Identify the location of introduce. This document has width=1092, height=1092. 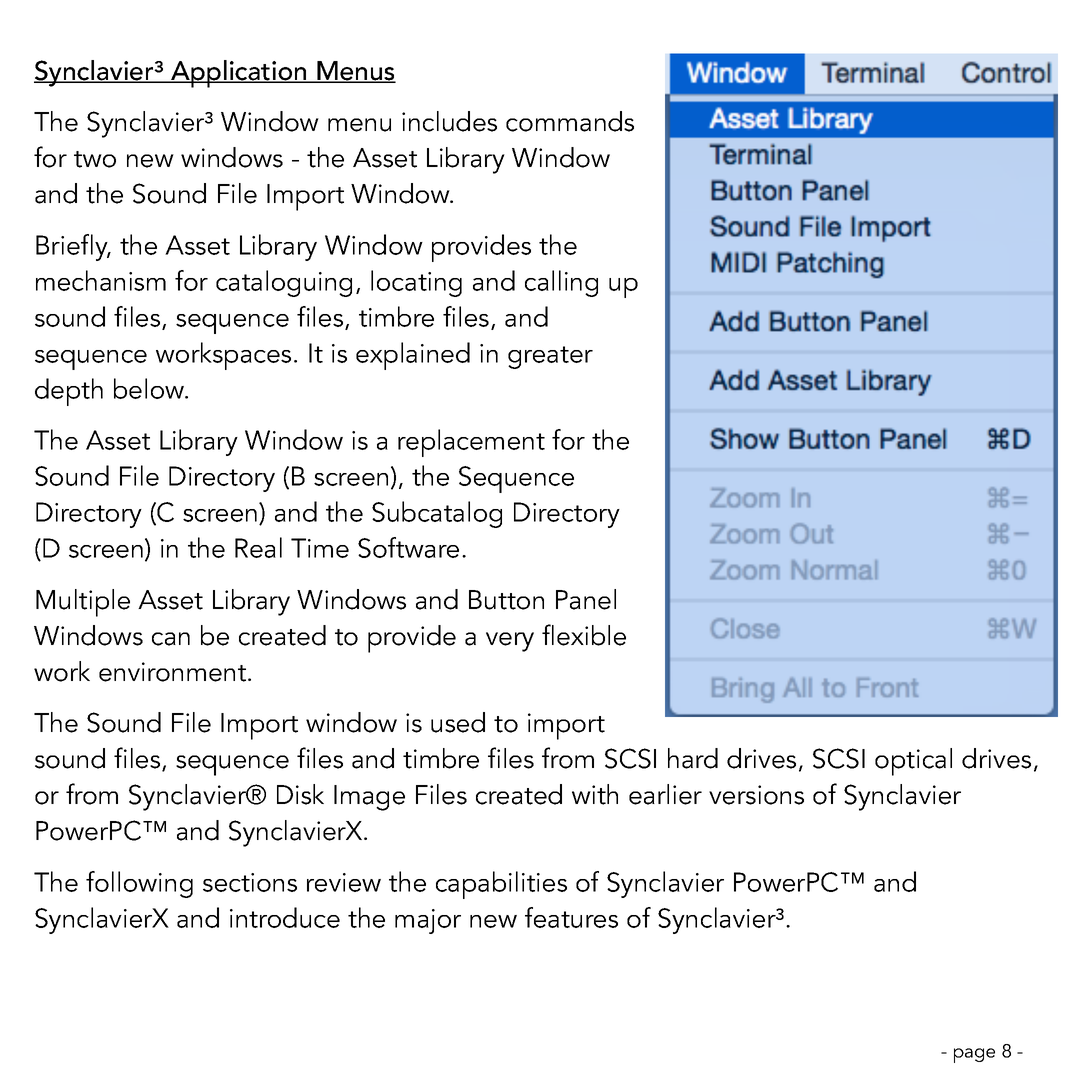
(285, 917).
